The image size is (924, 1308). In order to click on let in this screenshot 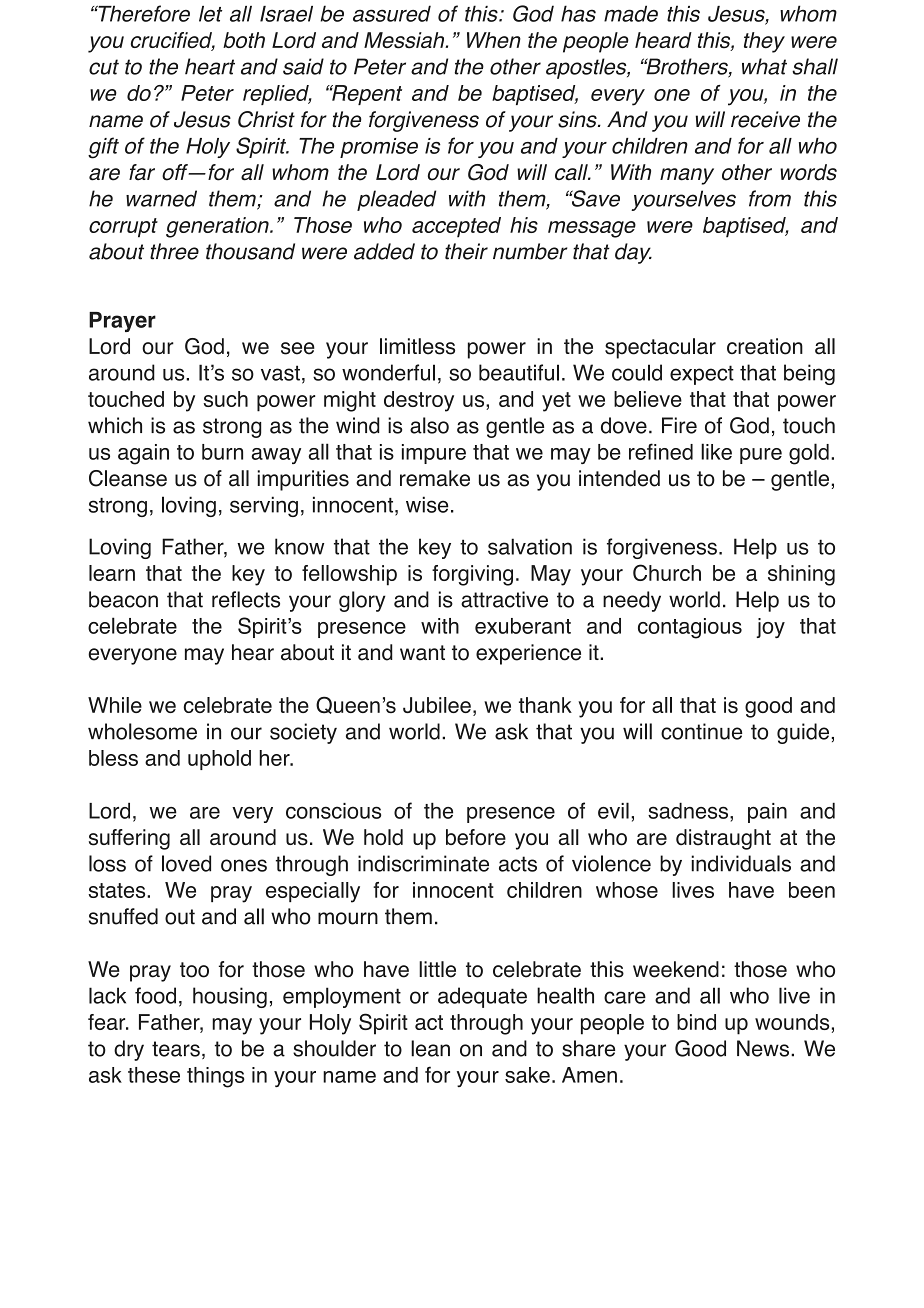, I will do `click(210, 14)`.
